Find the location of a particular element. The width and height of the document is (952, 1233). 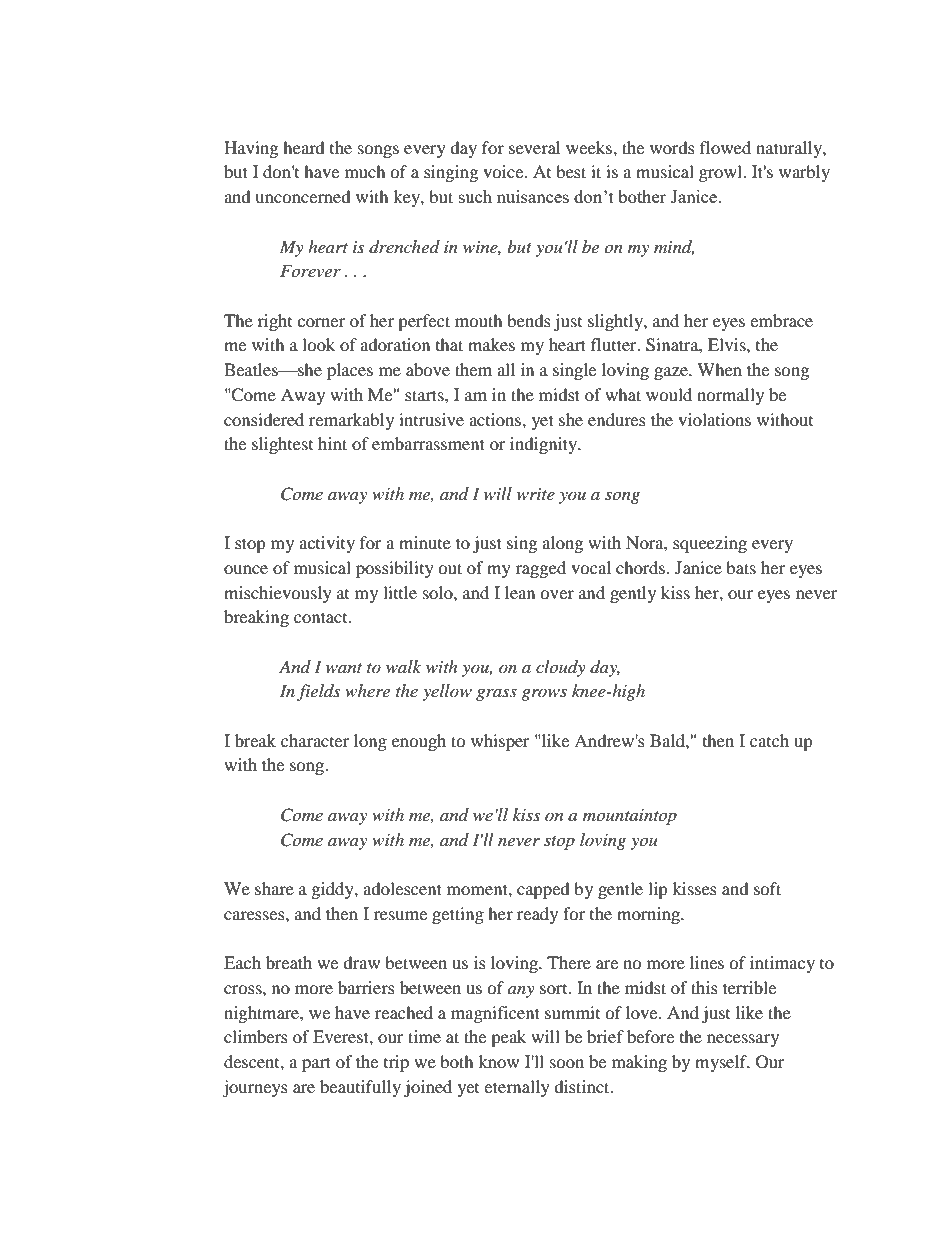

unconcerned is located at coordinates (303, 196).
